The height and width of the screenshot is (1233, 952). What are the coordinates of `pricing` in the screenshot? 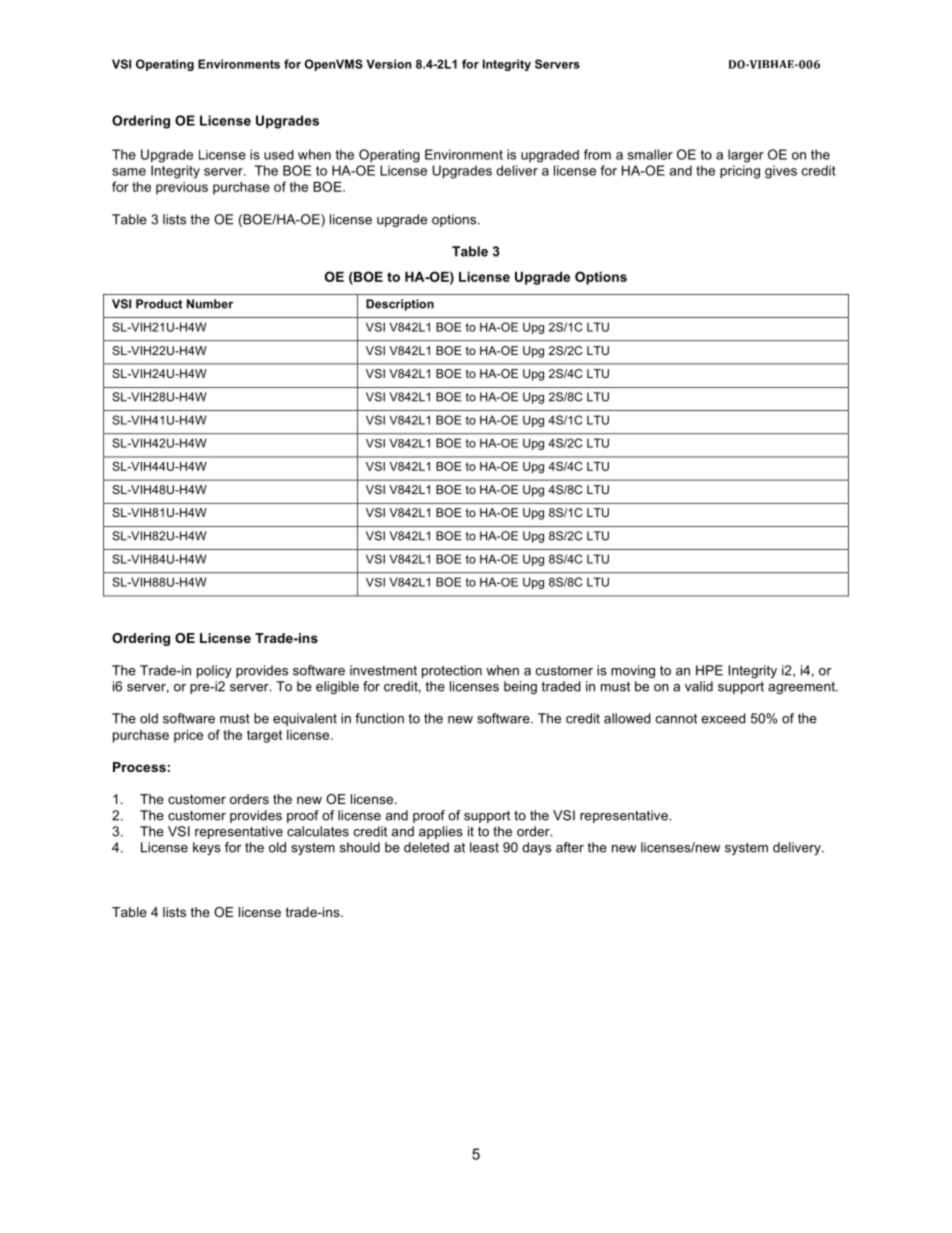 It's located at (740, 172).
